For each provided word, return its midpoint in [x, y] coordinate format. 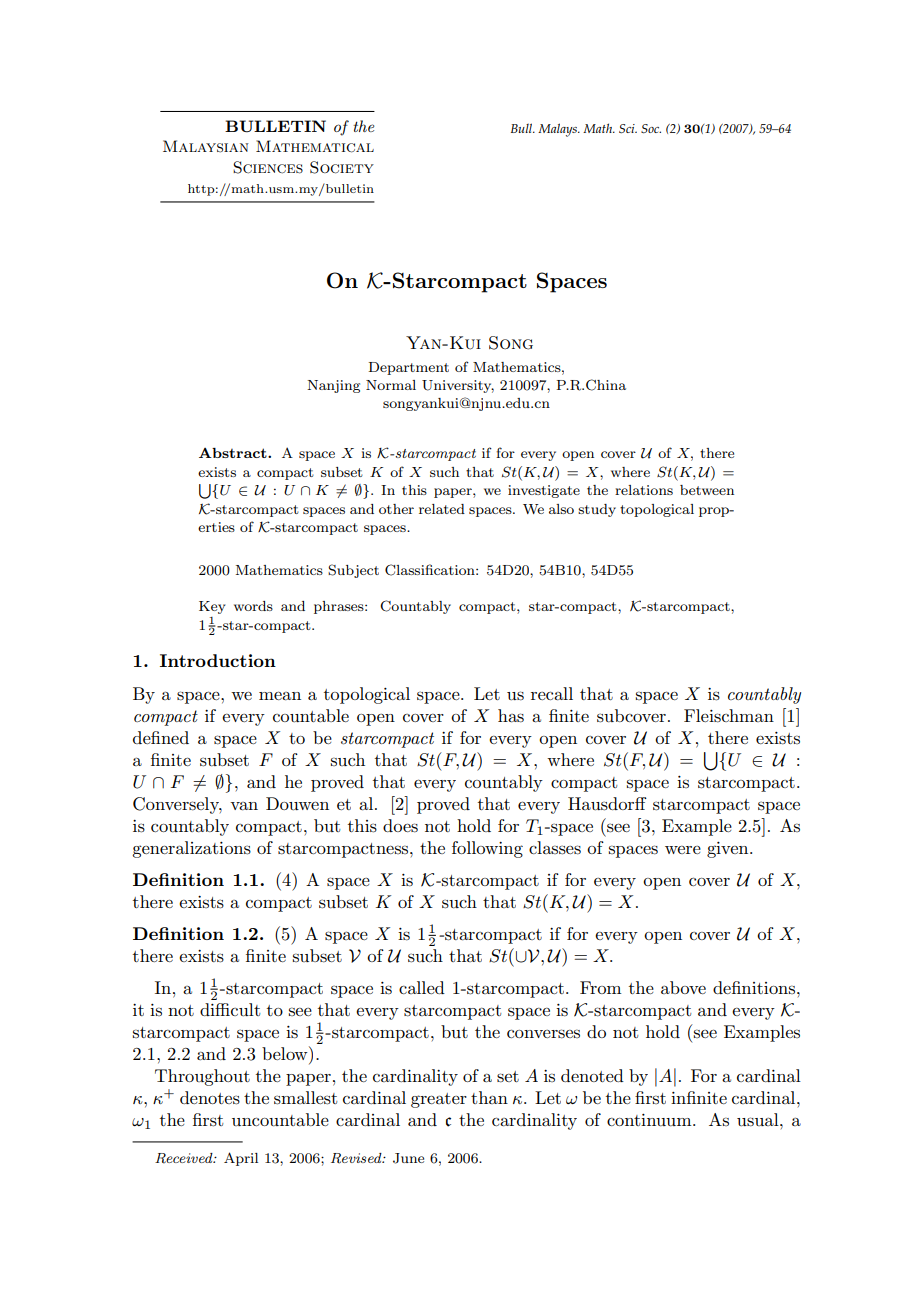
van [244, 806]
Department [409, 368]
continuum [650, 1120]
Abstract [234, 453]
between [707, 490]
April [241, 1159]
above [683, 987]
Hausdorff [607, 804]
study [597, 510]
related [442, 509]
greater [439, 1100]
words [253, 606]
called [422, 987]
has [511, 716]
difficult [230, 1010]
